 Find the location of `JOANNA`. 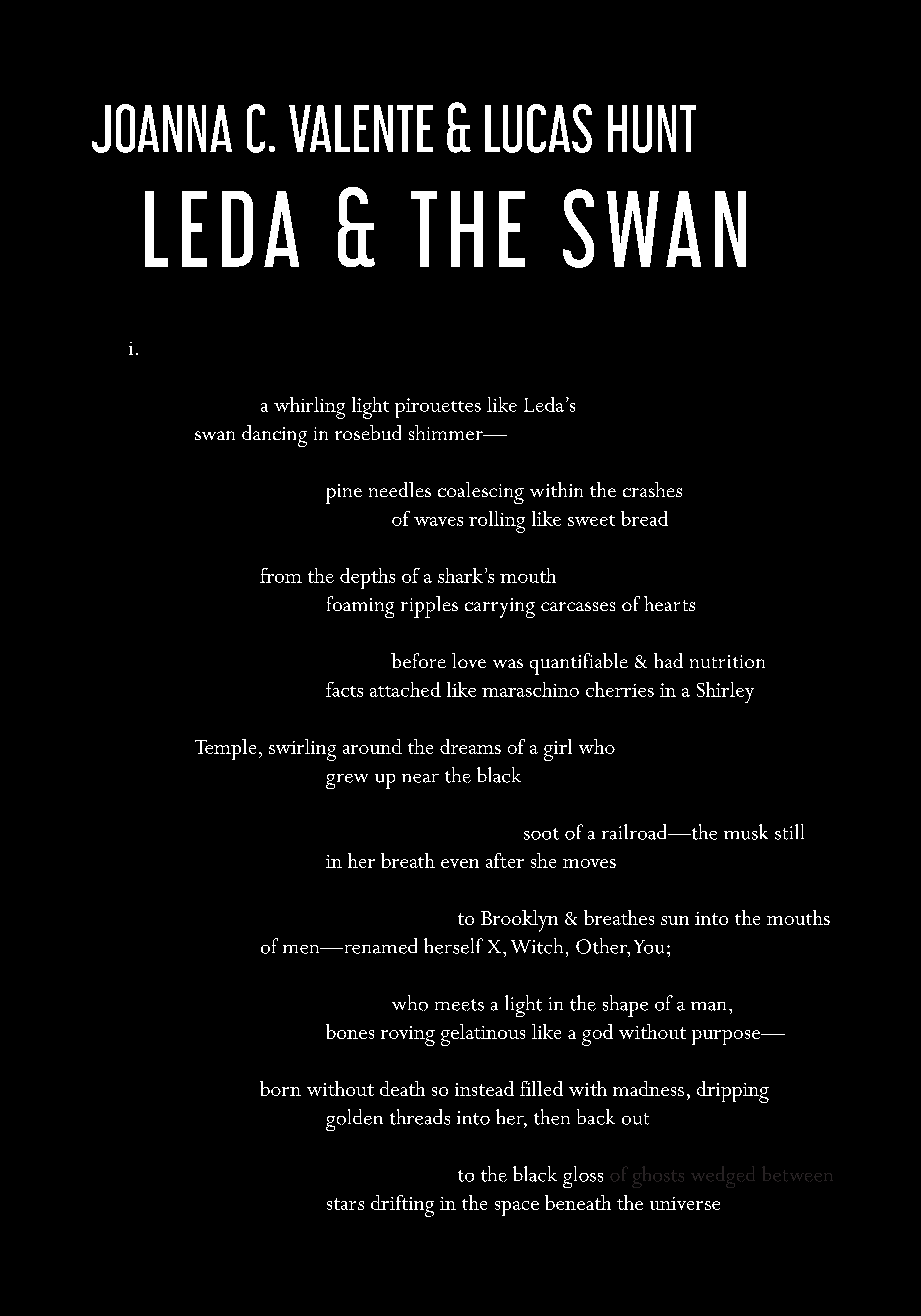

JOANNA is located at coordinates (162, 128).
